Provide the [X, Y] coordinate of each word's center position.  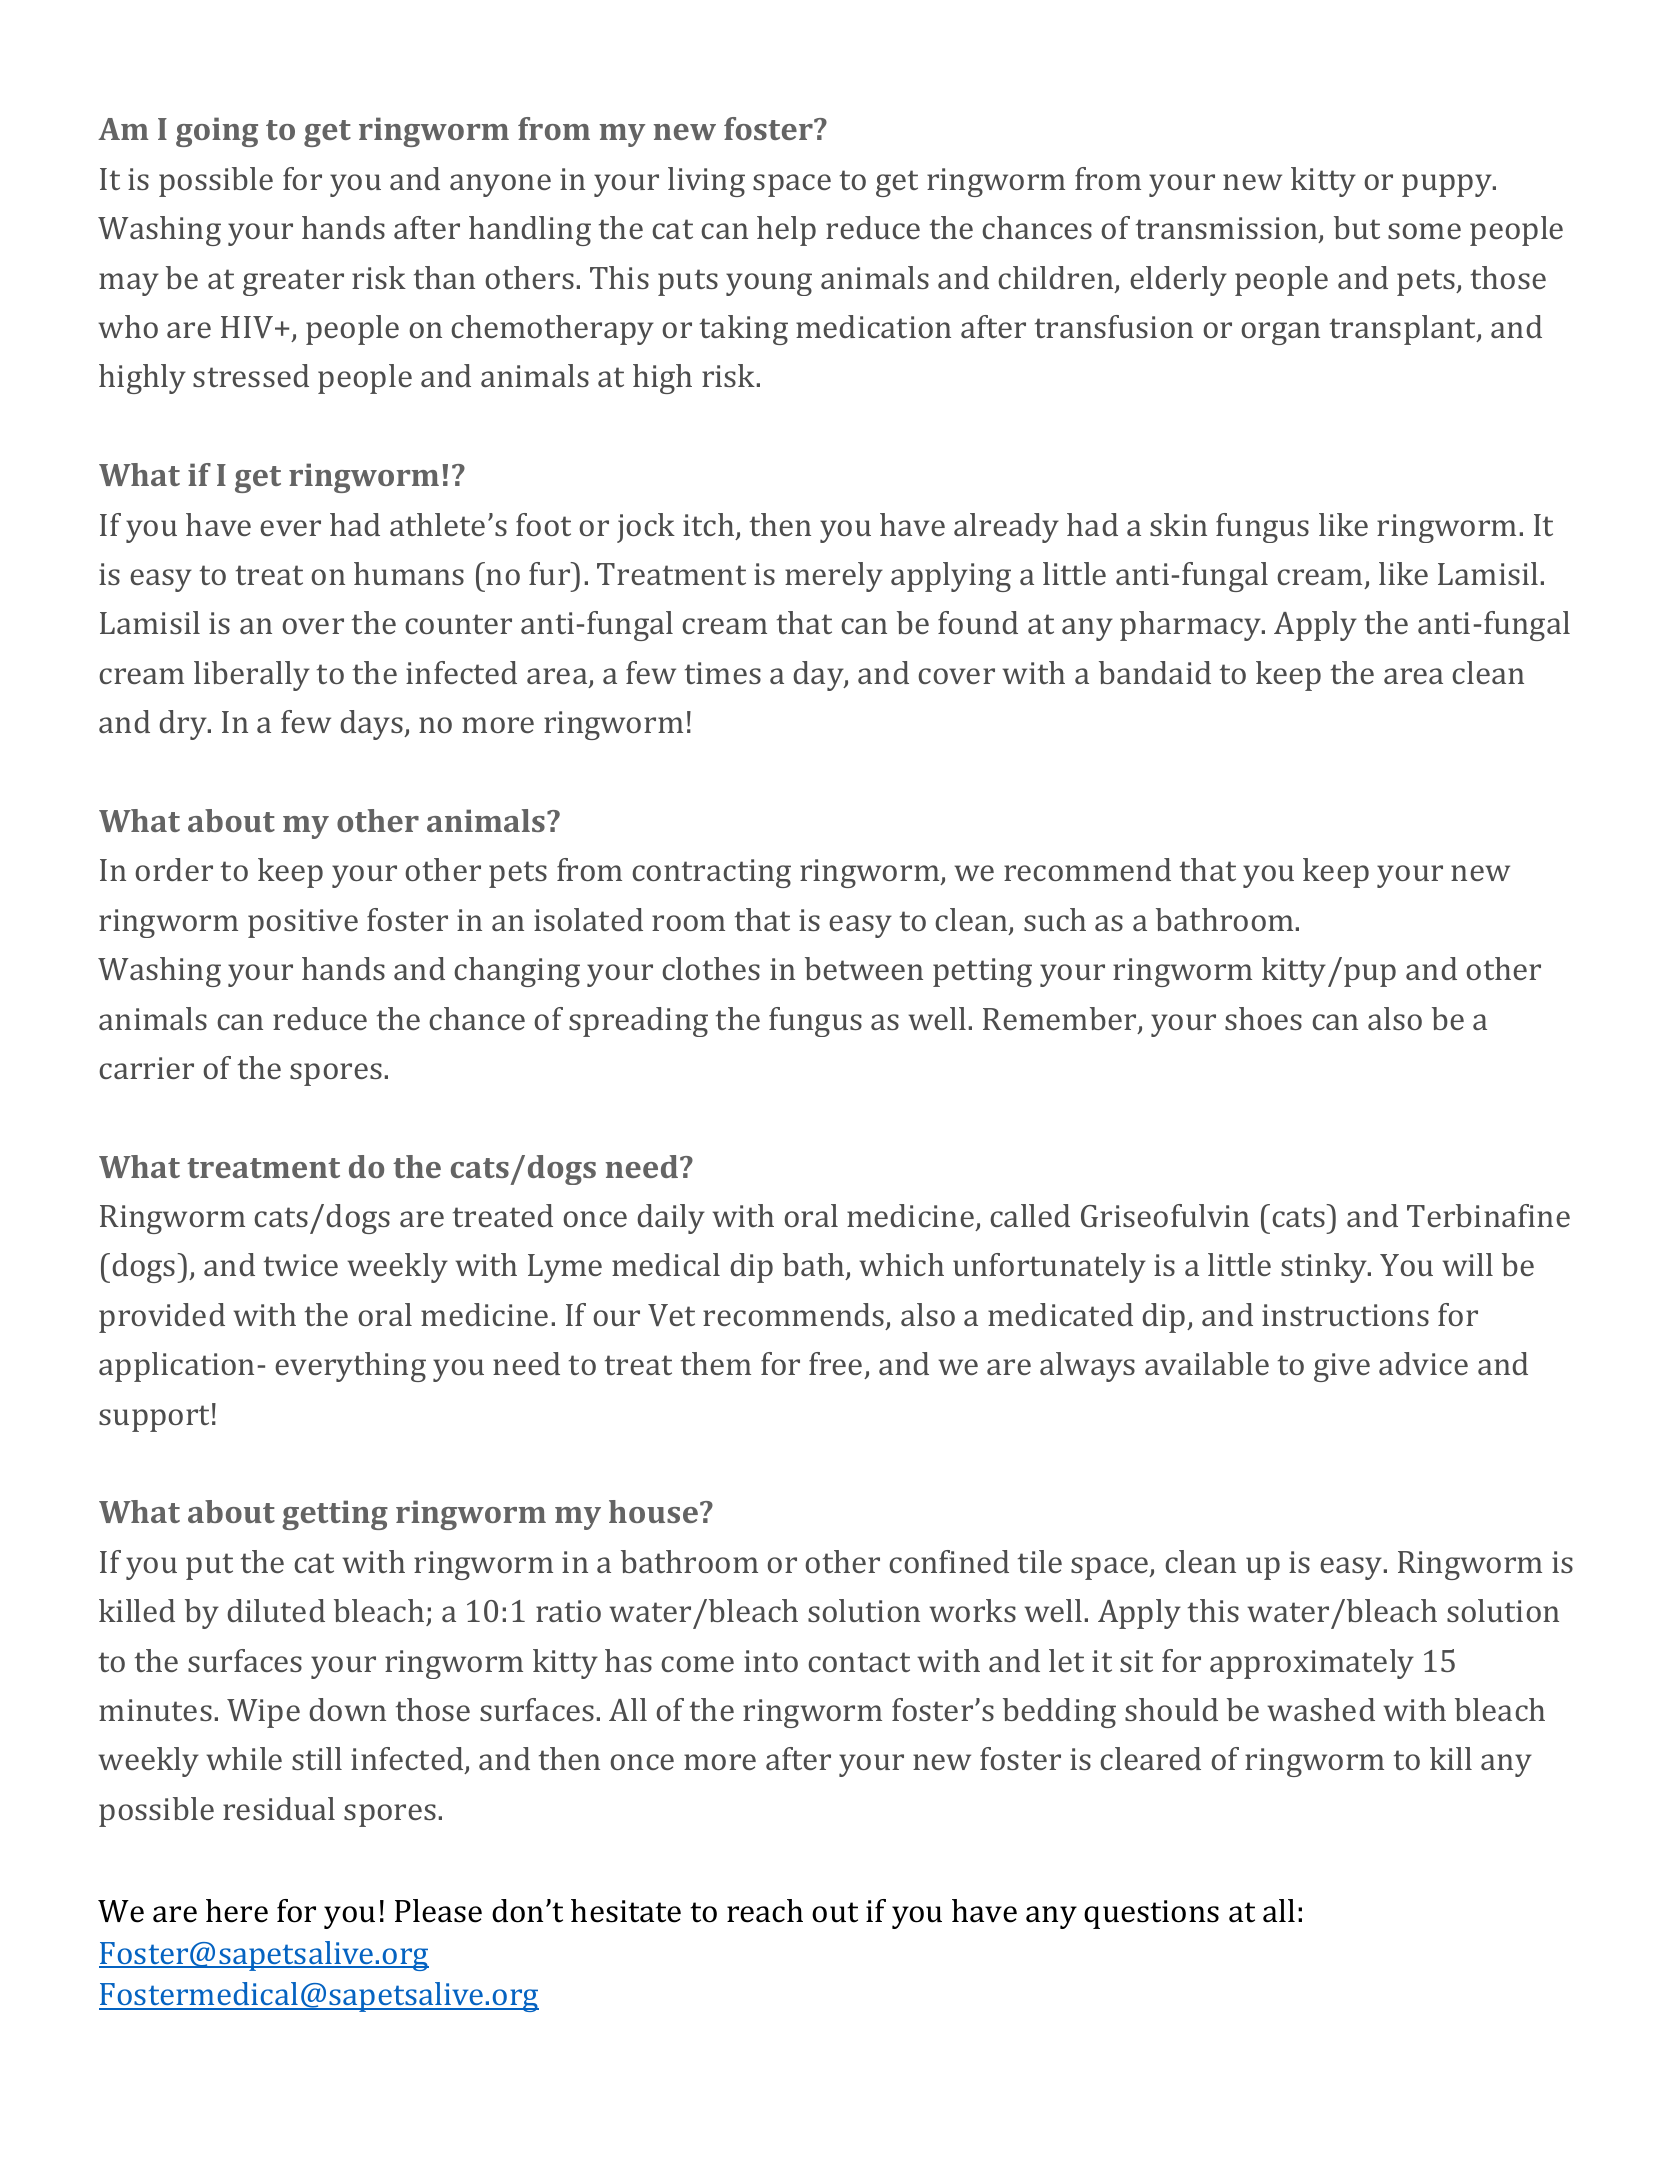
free [835, 1363]
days [372, 725]
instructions [1345, 1315]
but [1357, 227]
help [786, 231]
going [217, 132]
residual [279, 1808]
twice [301, 1265]
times [723, 673]
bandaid [1155, 672]
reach [765, 1911]
